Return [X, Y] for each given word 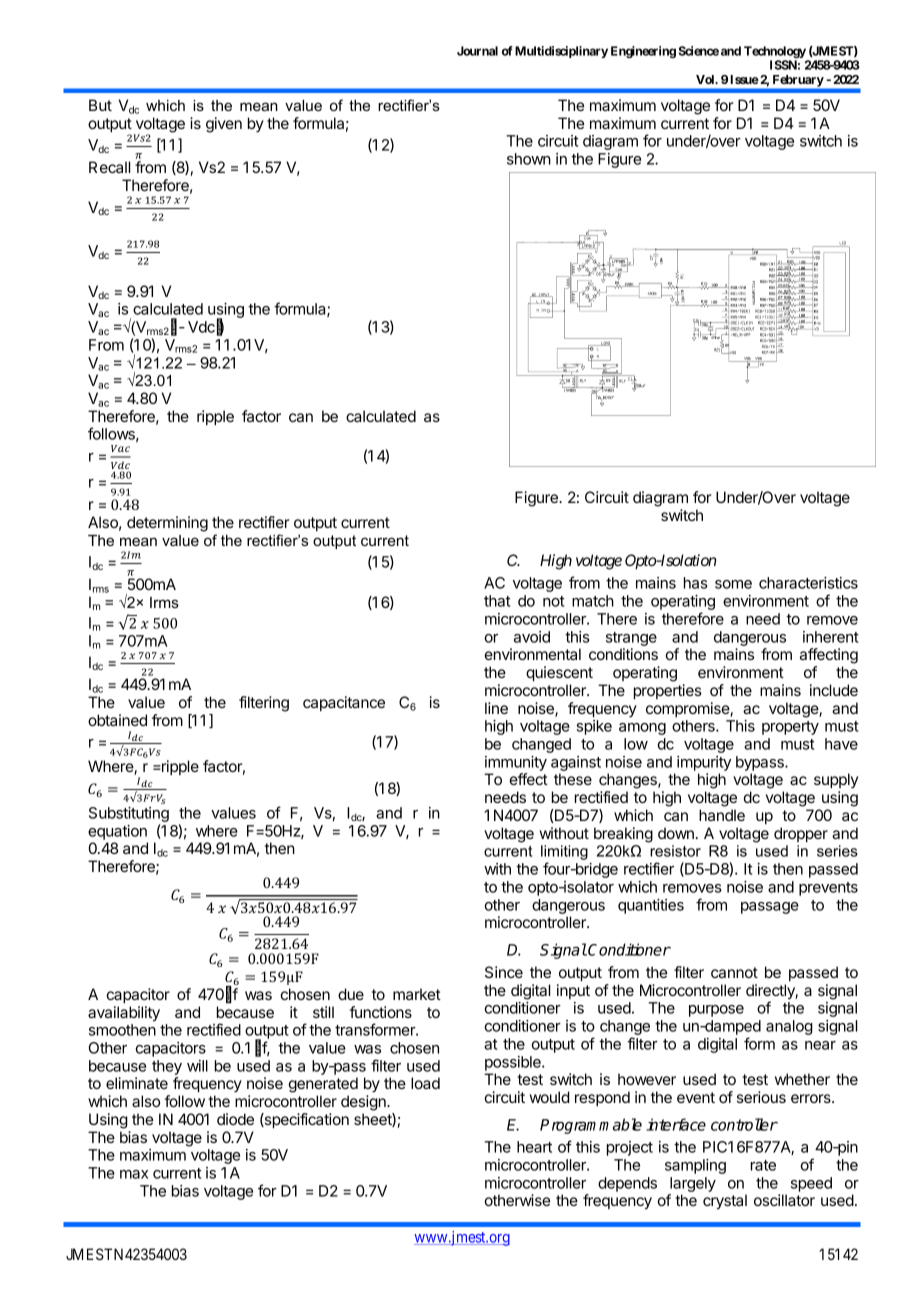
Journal [477, 51]
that [497, 601]
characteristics [808, 583]
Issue [745, 79]
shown [529, 159]
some [733, 584]
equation [117, 832]
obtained [117, 720]
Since [504, 972]
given [224, 125]
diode [235, 1119]
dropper [801, 834]
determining [167, 524]
